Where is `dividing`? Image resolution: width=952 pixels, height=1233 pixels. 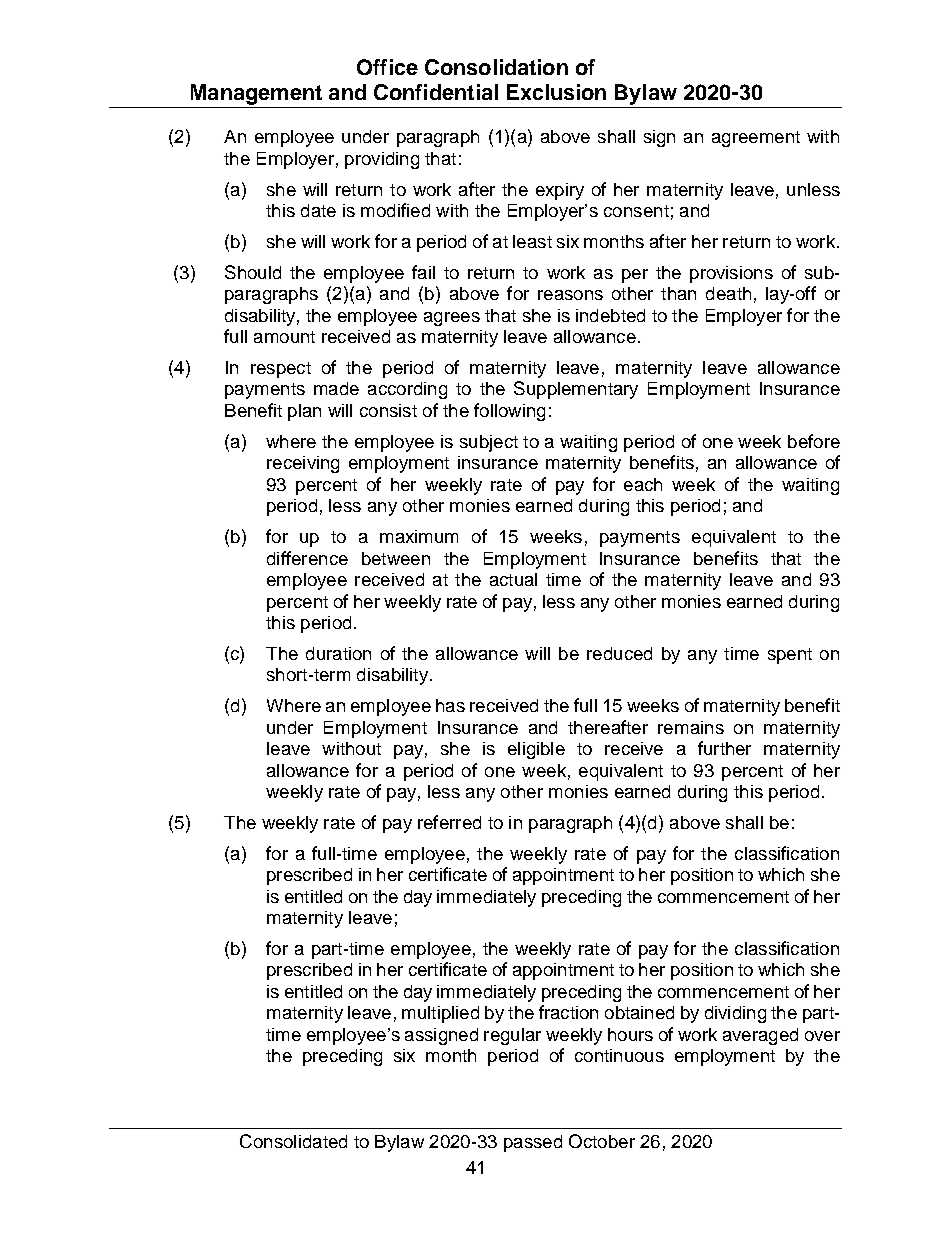 dividing is located at coordinates (735, 1014).
